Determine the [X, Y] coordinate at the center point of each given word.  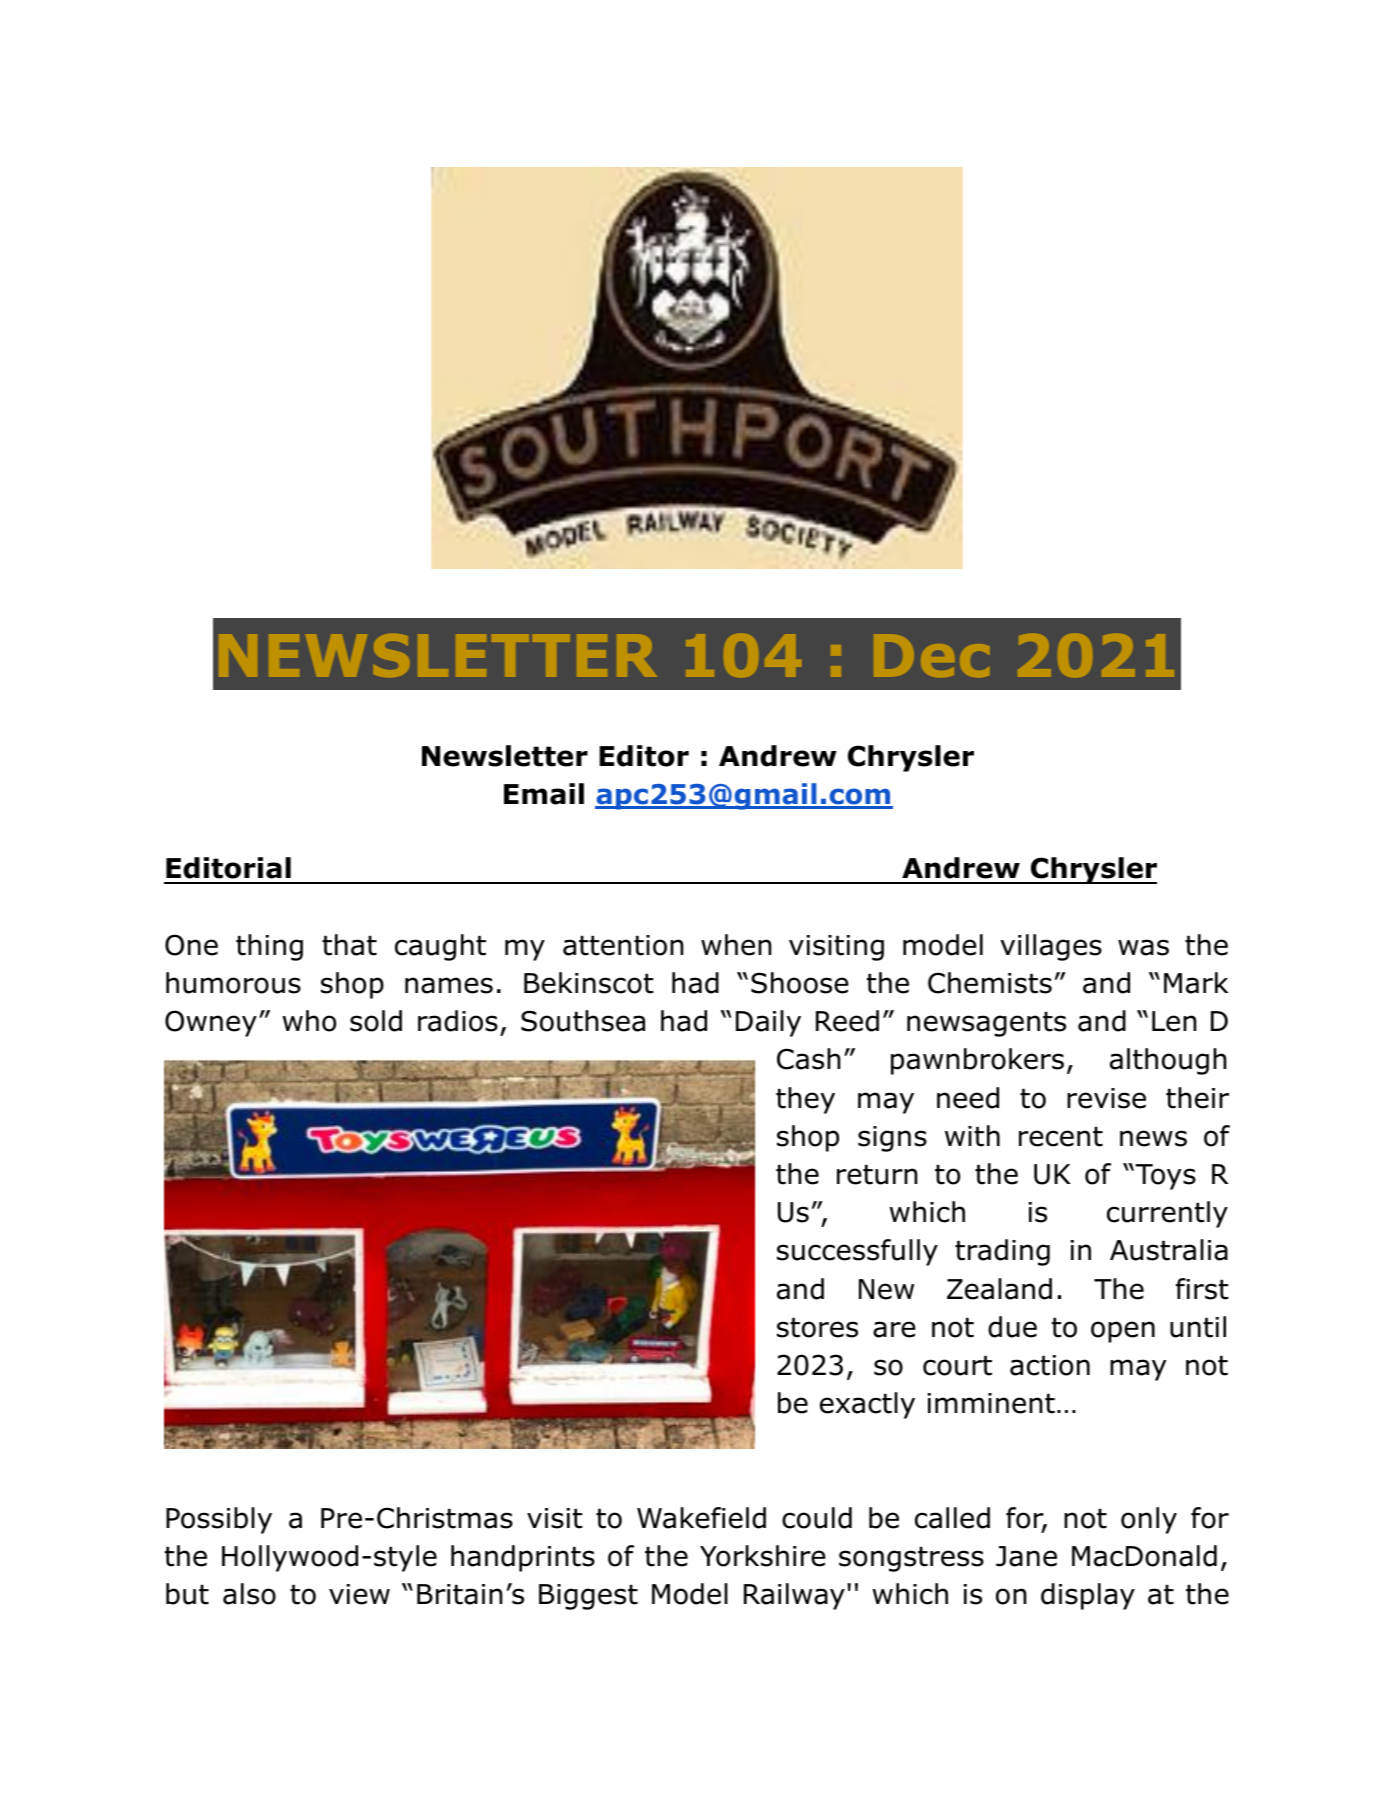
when [736, 945]
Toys [1164, 1177]
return [877, 1175]
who [309, 1021]
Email [544, 794]
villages [1051, 947]
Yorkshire [763, 1556]
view [359, 1594]
